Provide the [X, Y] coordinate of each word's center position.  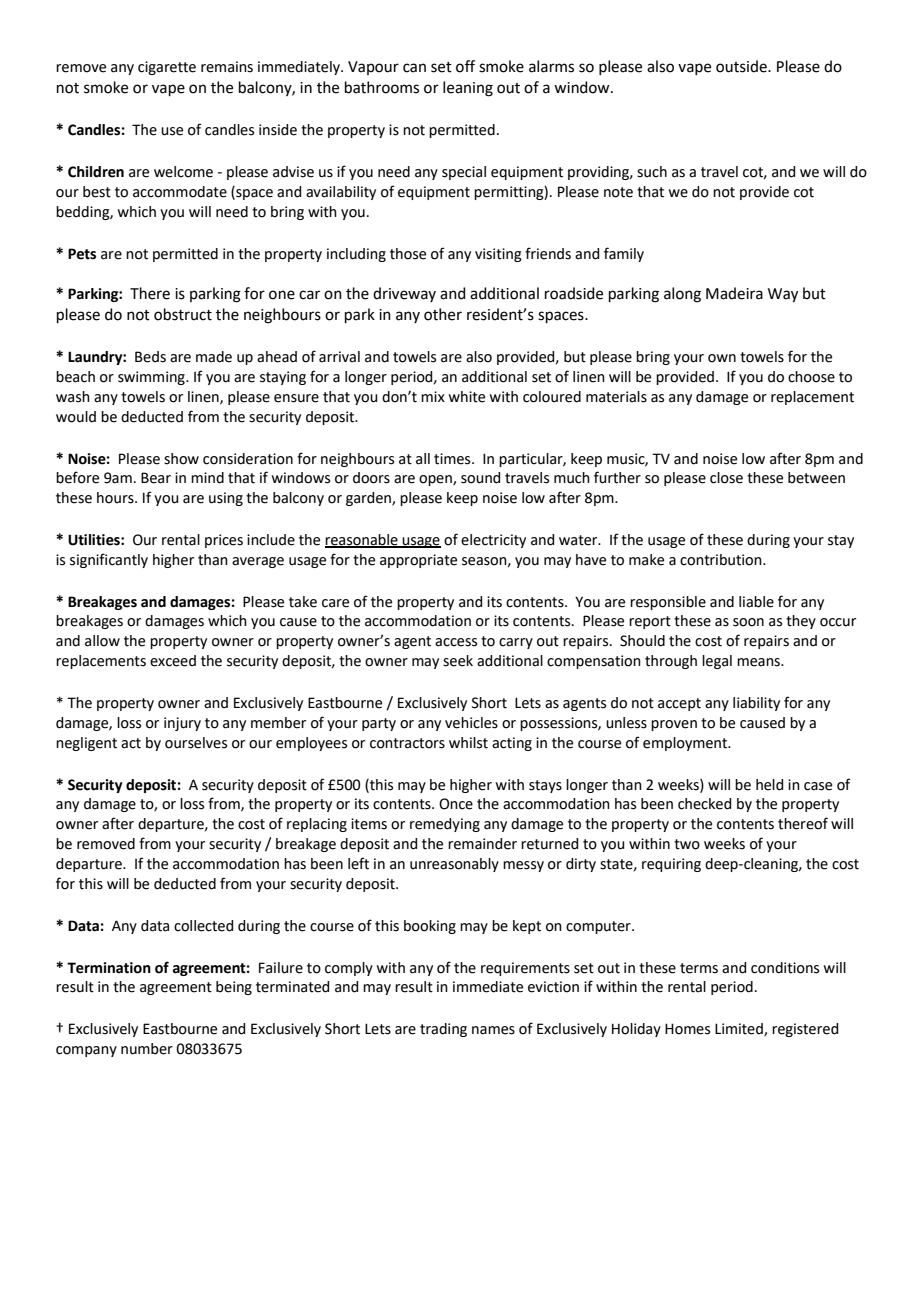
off [465, 66]
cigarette [167, 68]
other [443, 314]
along [682, 295]
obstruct [183, 314]
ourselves [196, 743]
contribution [722, 560]
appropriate [418, 561]
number [147, 1049]
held [769, 785]
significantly [109, 560]
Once [456, 804]
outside [742, 66]
